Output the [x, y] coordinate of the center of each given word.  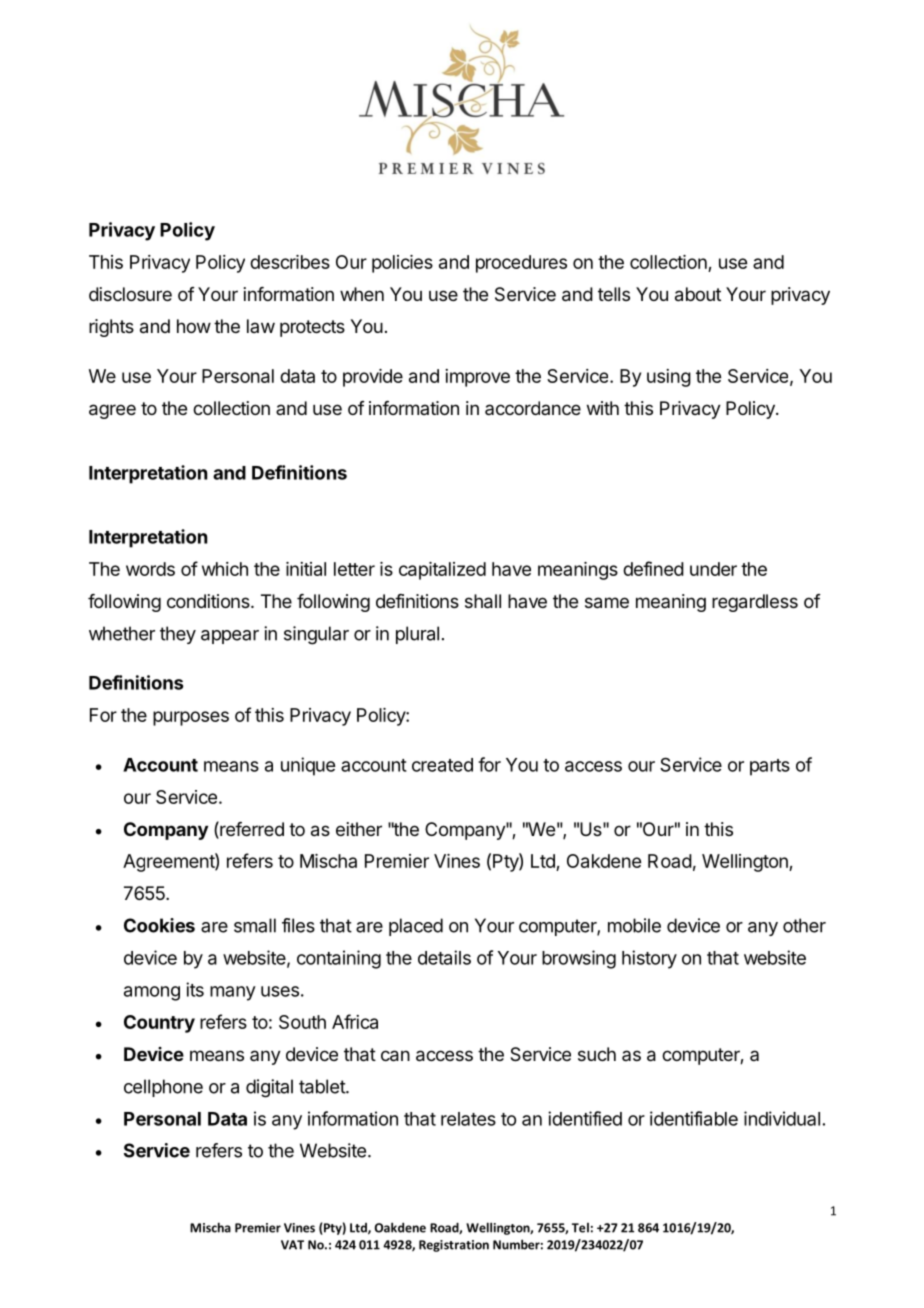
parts [770, 767]
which [225, 569]
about [698, 294]
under [713, 569]
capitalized [442, 571]
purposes [191, 718]
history [649, 959]
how [194, 326]
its [195, 989]
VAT [292, 1245]
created [442, 765]
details [444, 957]
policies [402, 264]
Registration [454, 1246]
